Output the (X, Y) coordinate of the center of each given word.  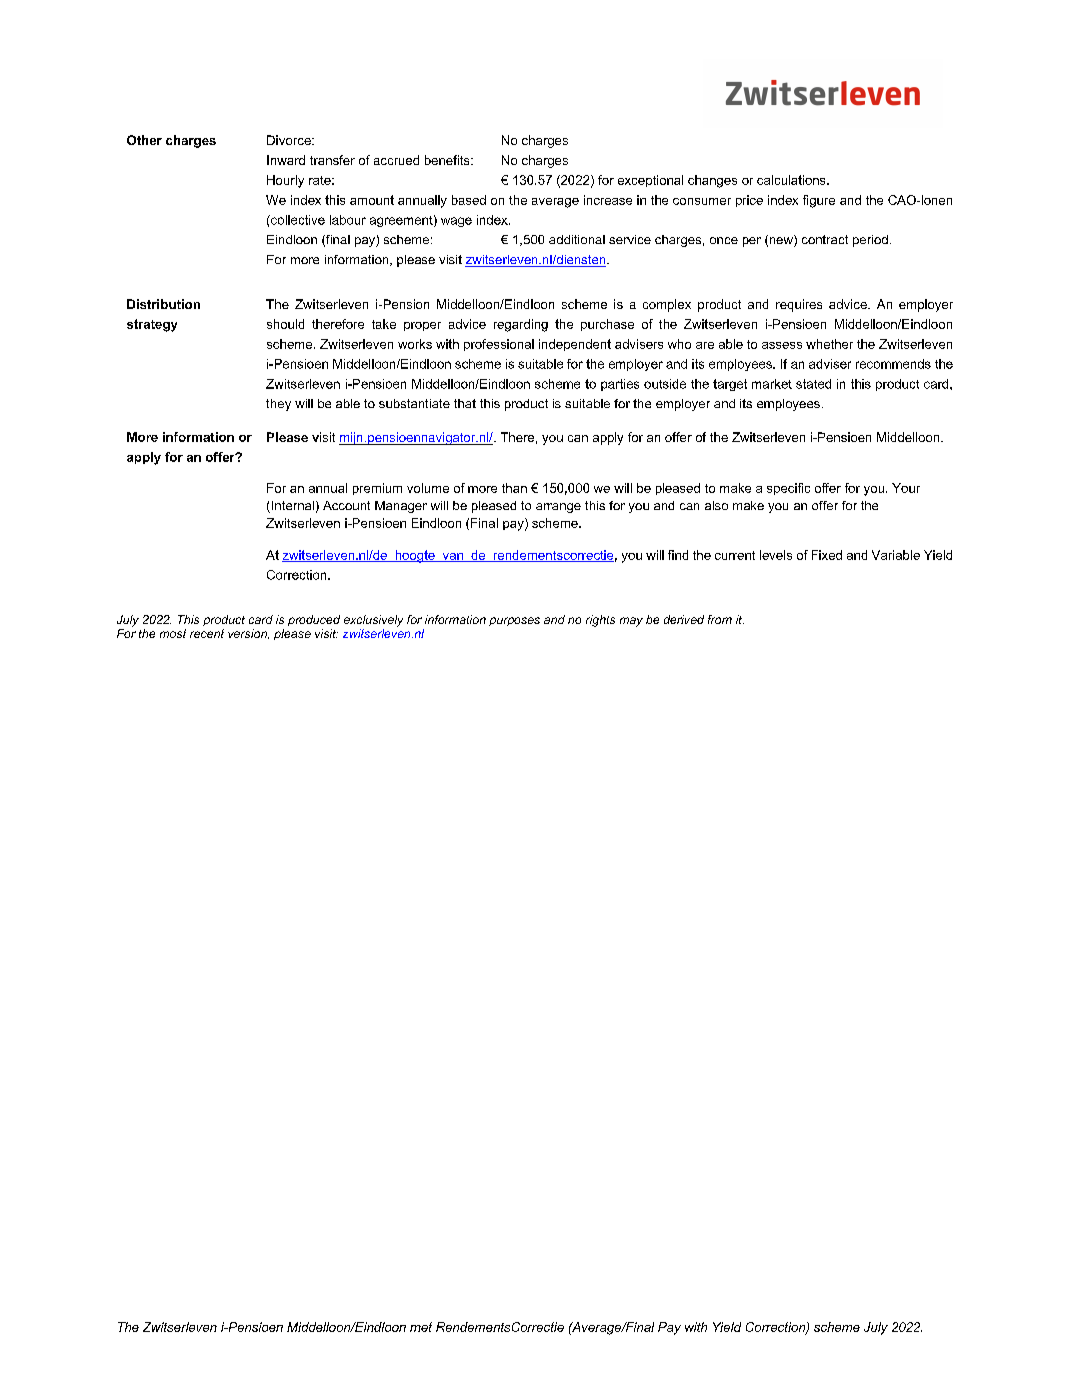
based (469, 200)
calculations (792, 180)
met (421, 1327)
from (720, 619)
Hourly (285, 181)
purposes (514, 621)
